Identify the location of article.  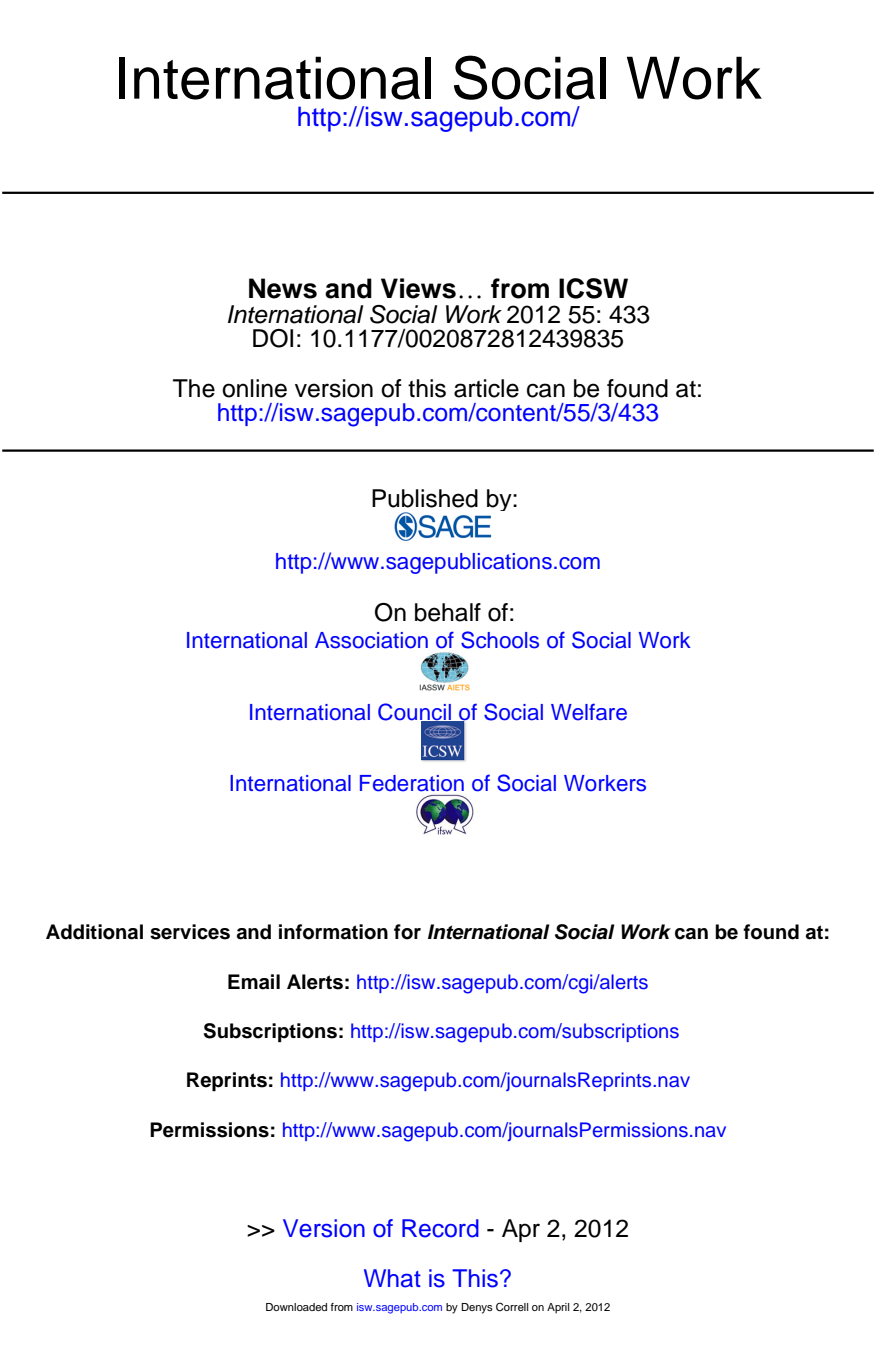
(486, 388).
